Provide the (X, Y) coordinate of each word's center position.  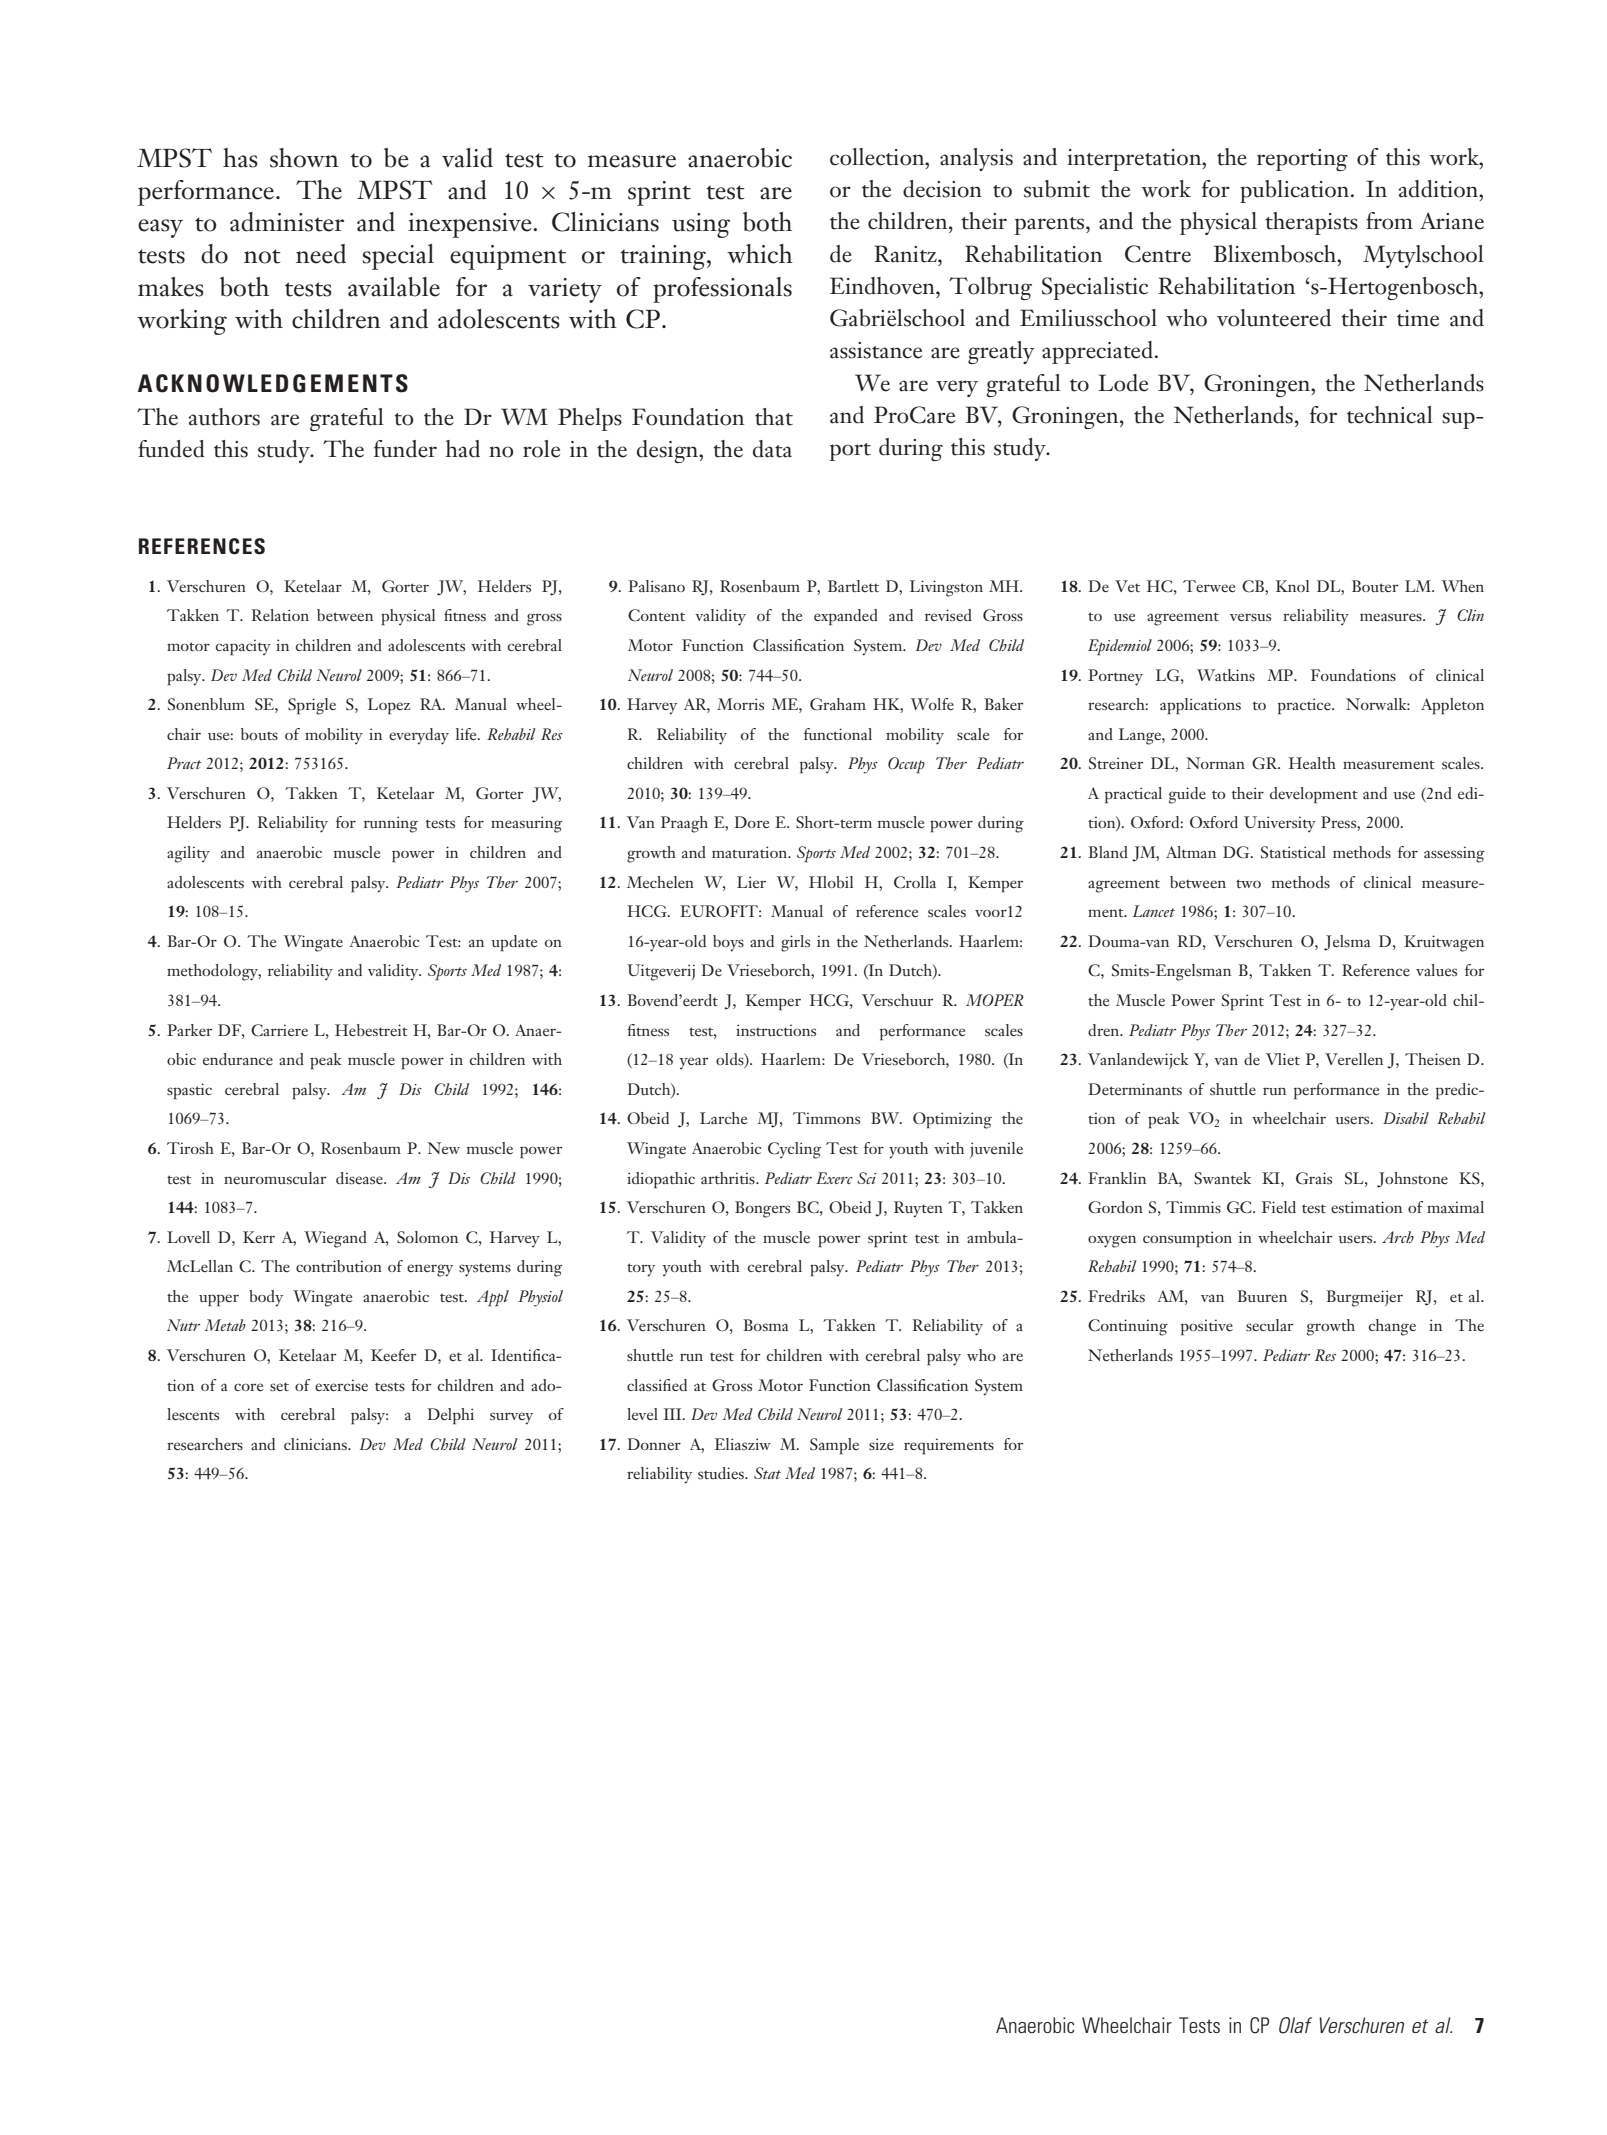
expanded (846, 617)
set (279, 1386)
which (760, 254)
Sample (834, 1446)
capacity (243, 647)
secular (1269, 1325)
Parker (189, 1030)
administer (287, 222)
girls (795, 943)
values (1436, 970)
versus (1250, 617)
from (1389, 221)
